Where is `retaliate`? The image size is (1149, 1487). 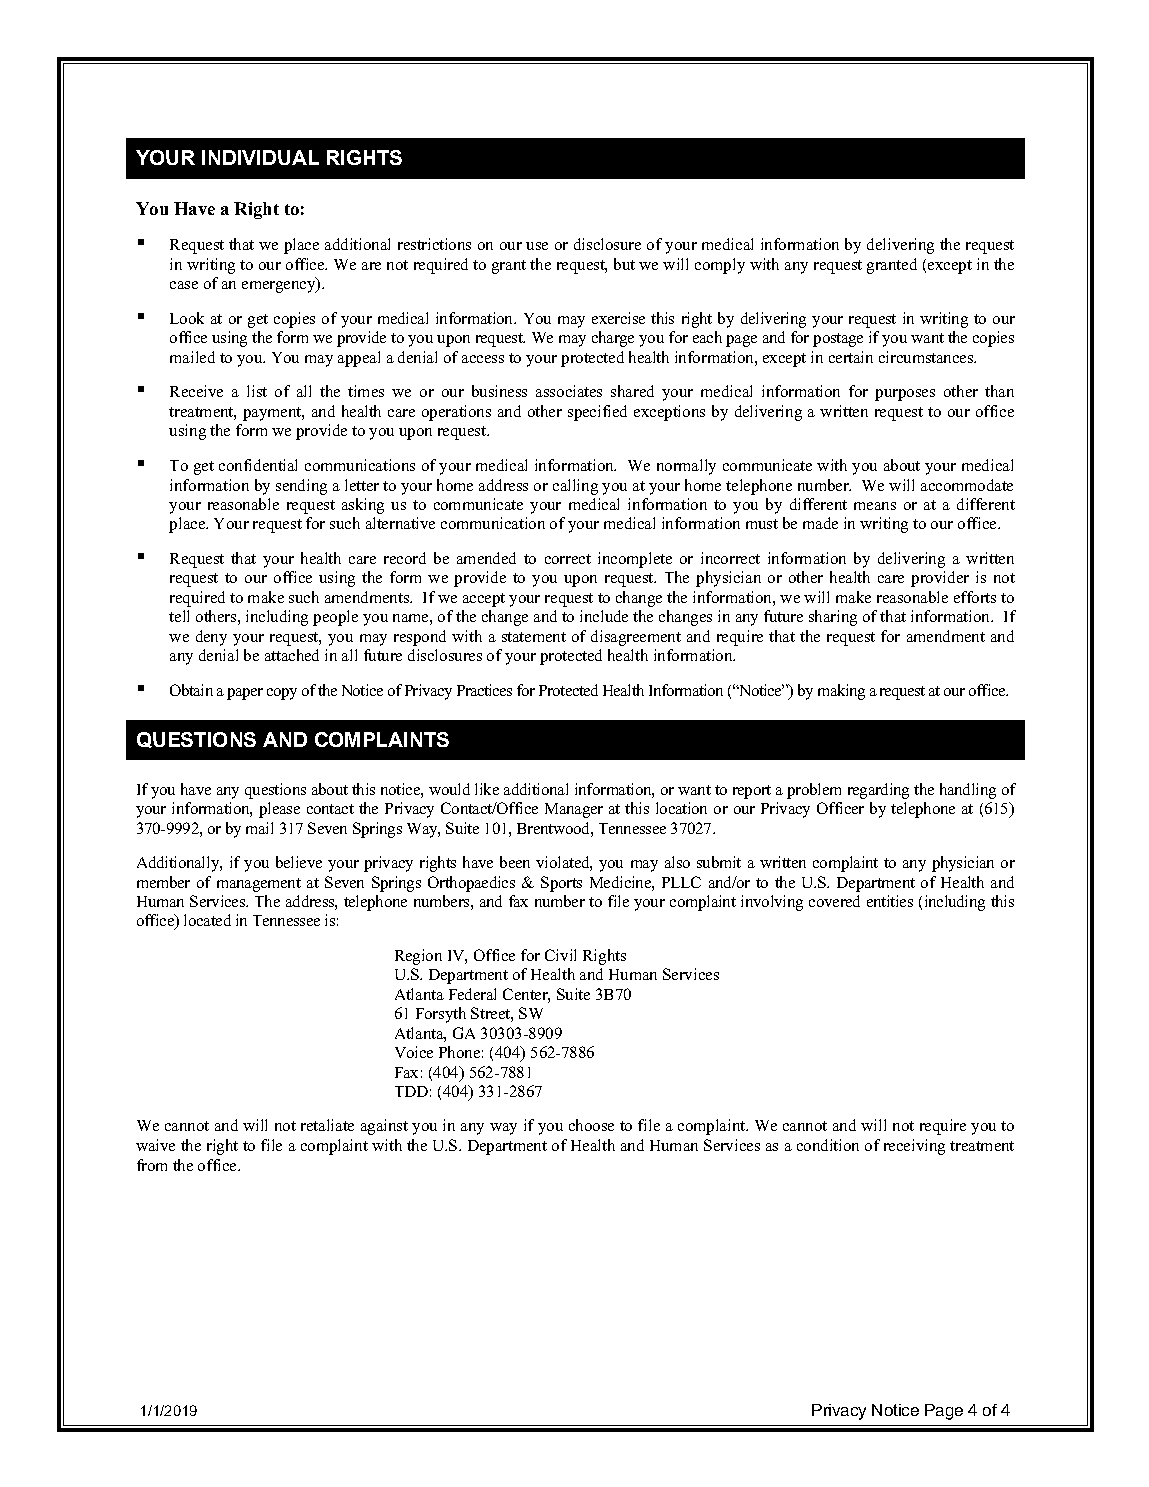 retaliate is located at coordinates (327, 1125).
